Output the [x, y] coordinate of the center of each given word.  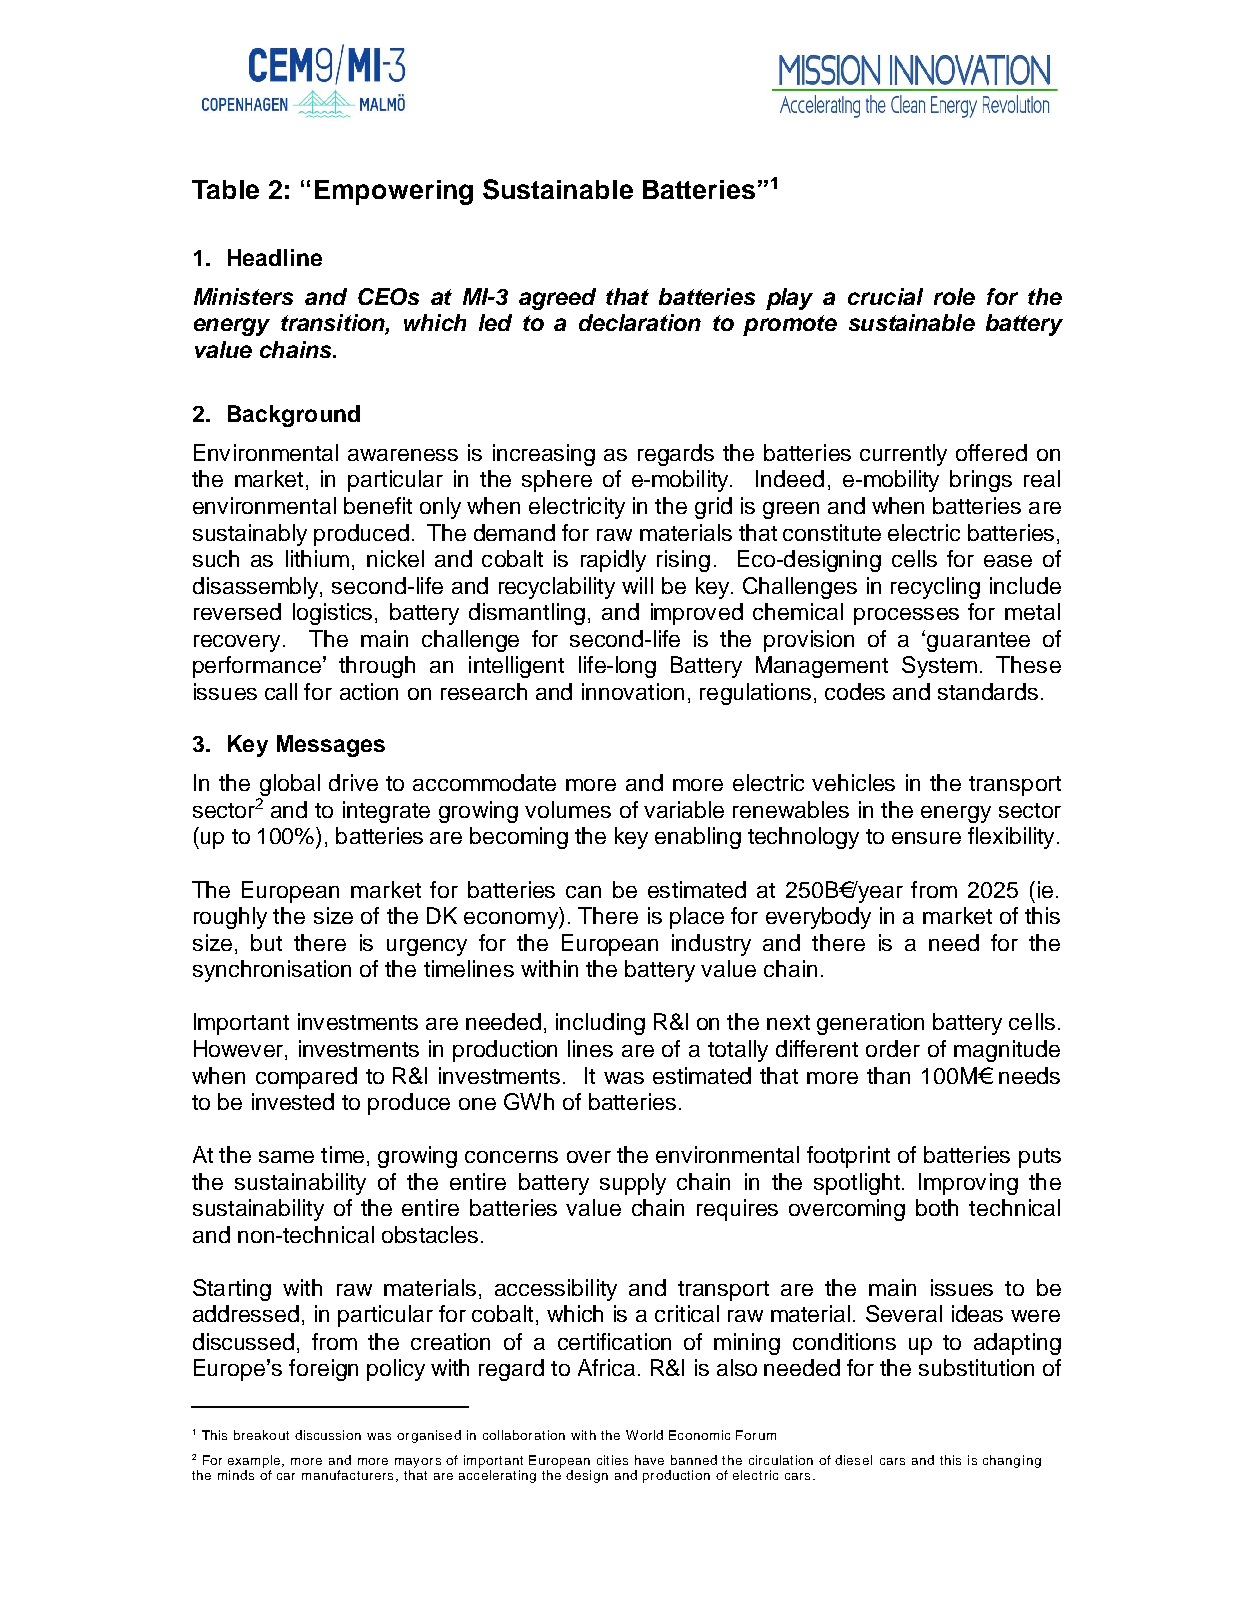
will [637, 585]
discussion [328, 1435]
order [893, 1048]
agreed [557, 299]
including [600, 1024]
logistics [332, 614]
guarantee [978, 642]
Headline [275, 257]
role [954, 296]
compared [306, 1078]
